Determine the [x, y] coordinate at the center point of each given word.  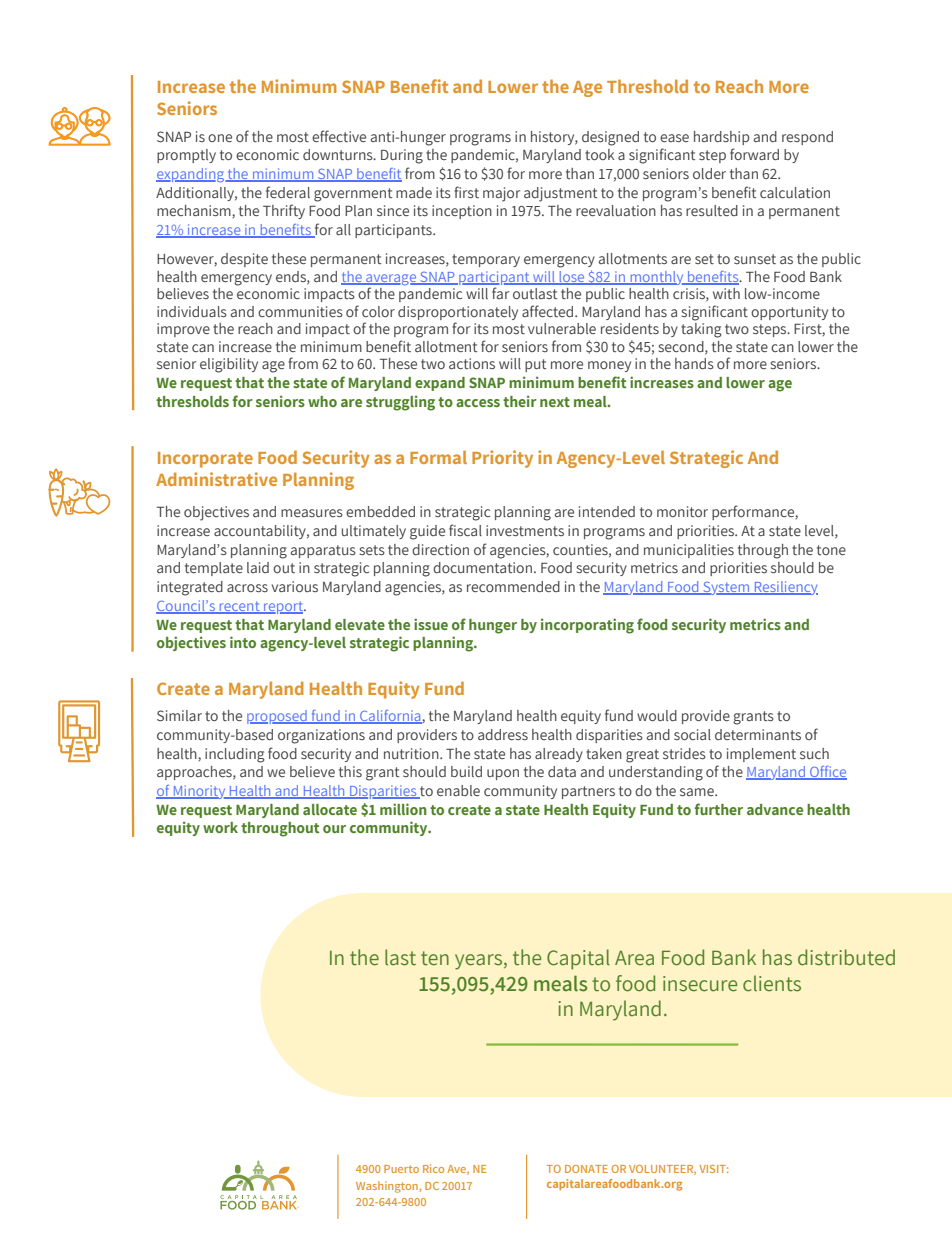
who [322, 401]
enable [458, 790]
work [220, 827]
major [501, 194]
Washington [388, 1187]
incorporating [587, 626]
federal [288, 192]
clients [772, 983]
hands [694, 363]
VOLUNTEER [662, 1170]
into [243, 642]
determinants [758, 734]
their [520, 401]
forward [754, 154]
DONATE [586, 1169]
